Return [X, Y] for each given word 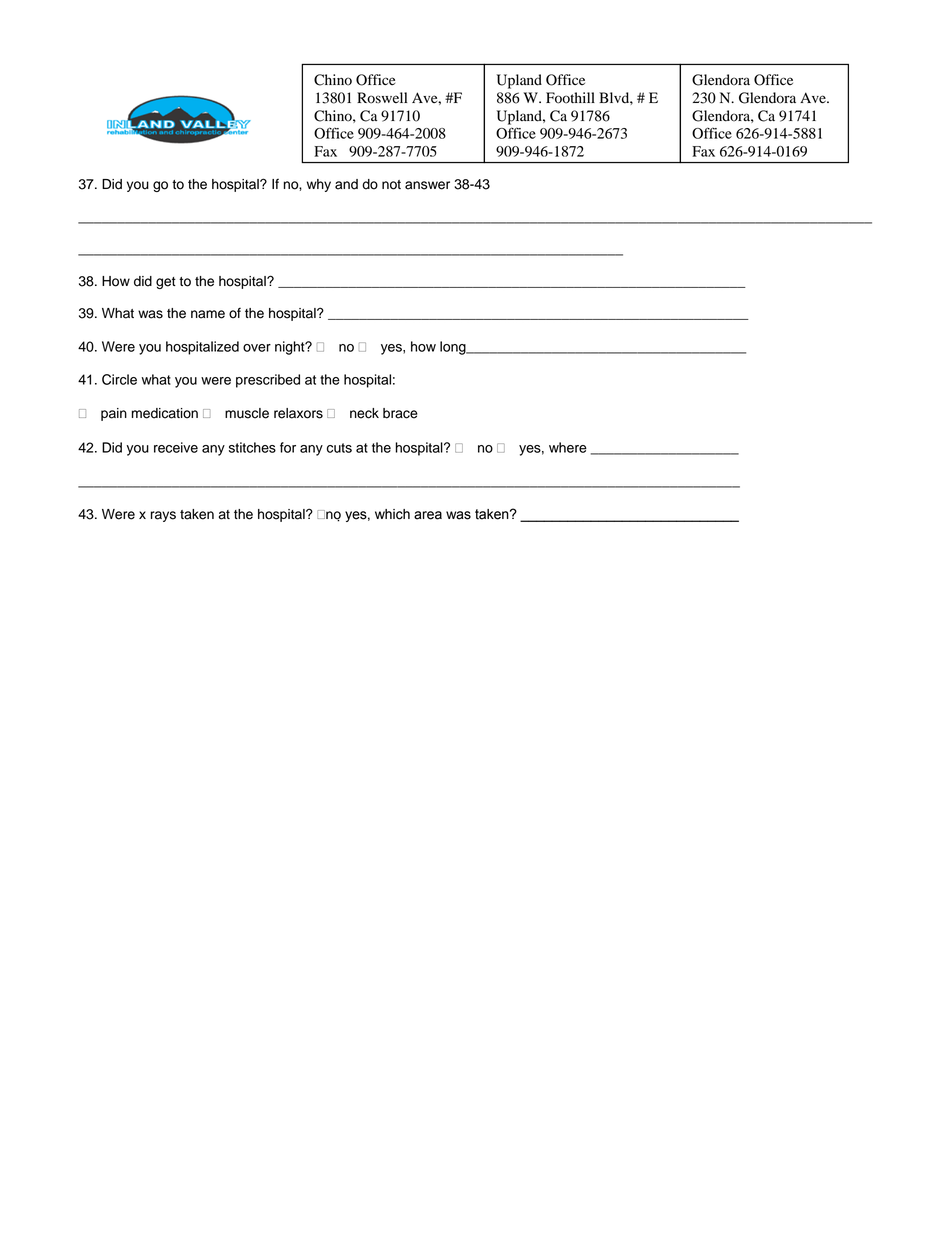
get [166, 283]
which [392, 514]
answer [427, 185]
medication [165, 413]
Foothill [570, 98]
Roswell [382, 98]
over [257, 348]
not [391, 185]
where [568, 447]
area [428, 515]
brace [400, 413]
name [208, 314]
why [319, 185]
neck [364, 413]
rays [163, 516]
